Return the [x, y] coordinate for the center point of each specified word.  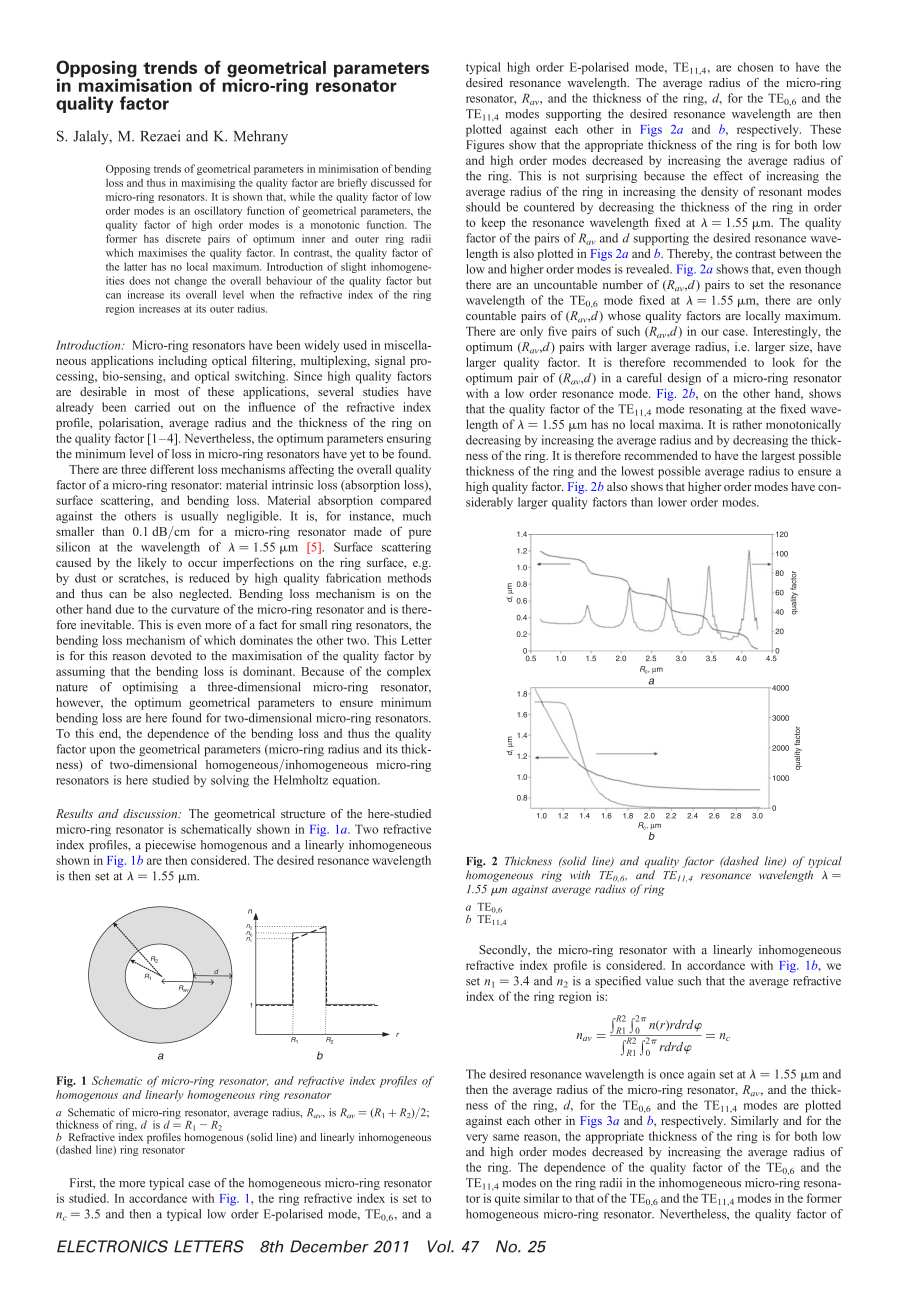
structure [303, 814]
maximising [208, 183]
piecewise [170, 846]
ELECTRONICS [112, 1246]
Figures [485, 146]
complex [409, 672]
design [684, 379]
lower [672, 502]
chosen [755, 67]
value [659, 981]
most [167, 392]
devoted [171, 656]
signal [390, 362]
